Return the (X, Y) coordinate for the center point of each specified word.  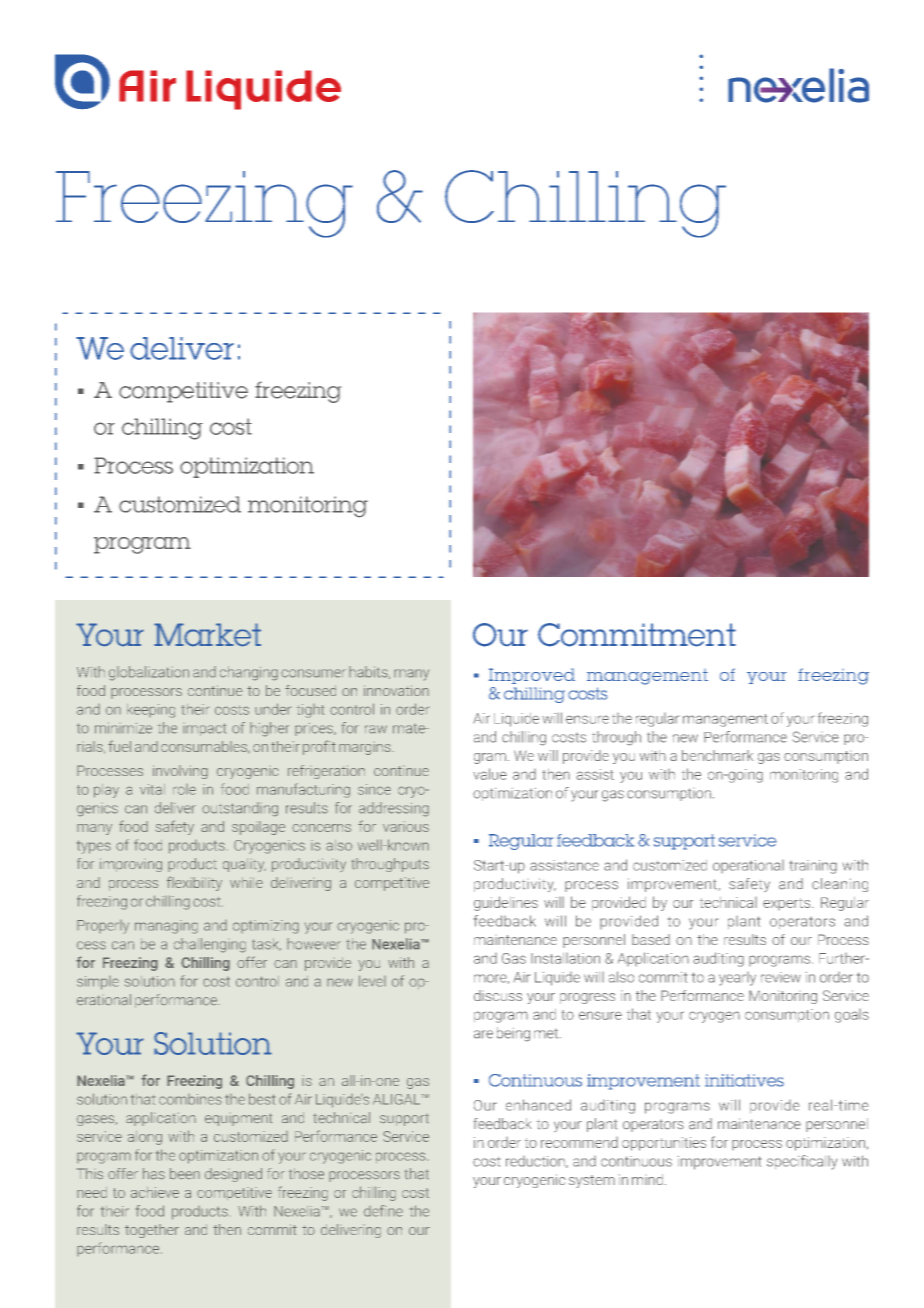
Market (207, 635)
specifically (802, 1162)
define (383, 1211)
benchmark (717, 755)
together (152, 1231)
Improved (532, 676)
